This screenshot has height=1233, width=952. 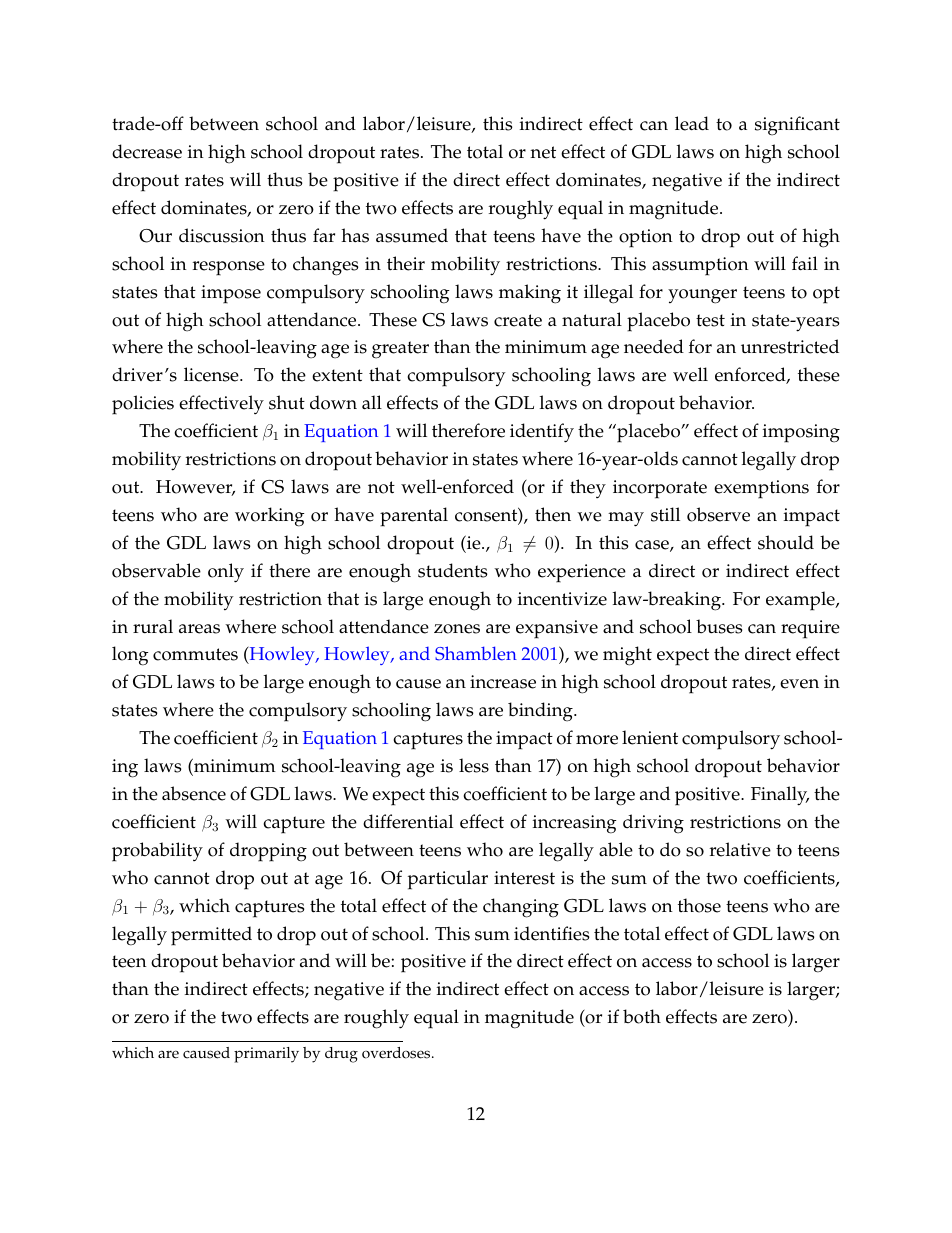 I want to click on However, so click(x=195, y=488).
